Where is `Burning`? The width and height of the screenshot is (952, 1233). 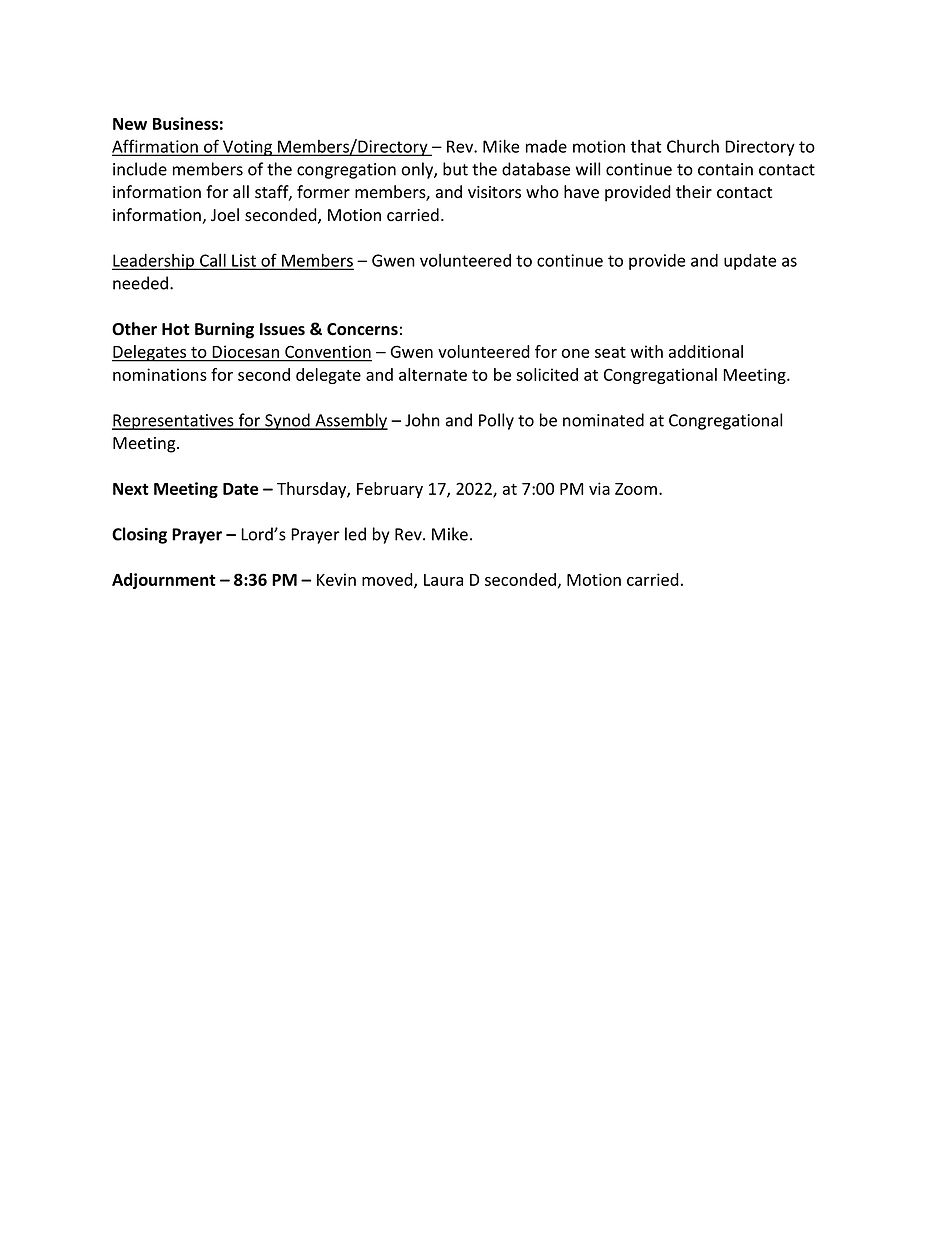 Burning is located at coordinates (224, 330).
